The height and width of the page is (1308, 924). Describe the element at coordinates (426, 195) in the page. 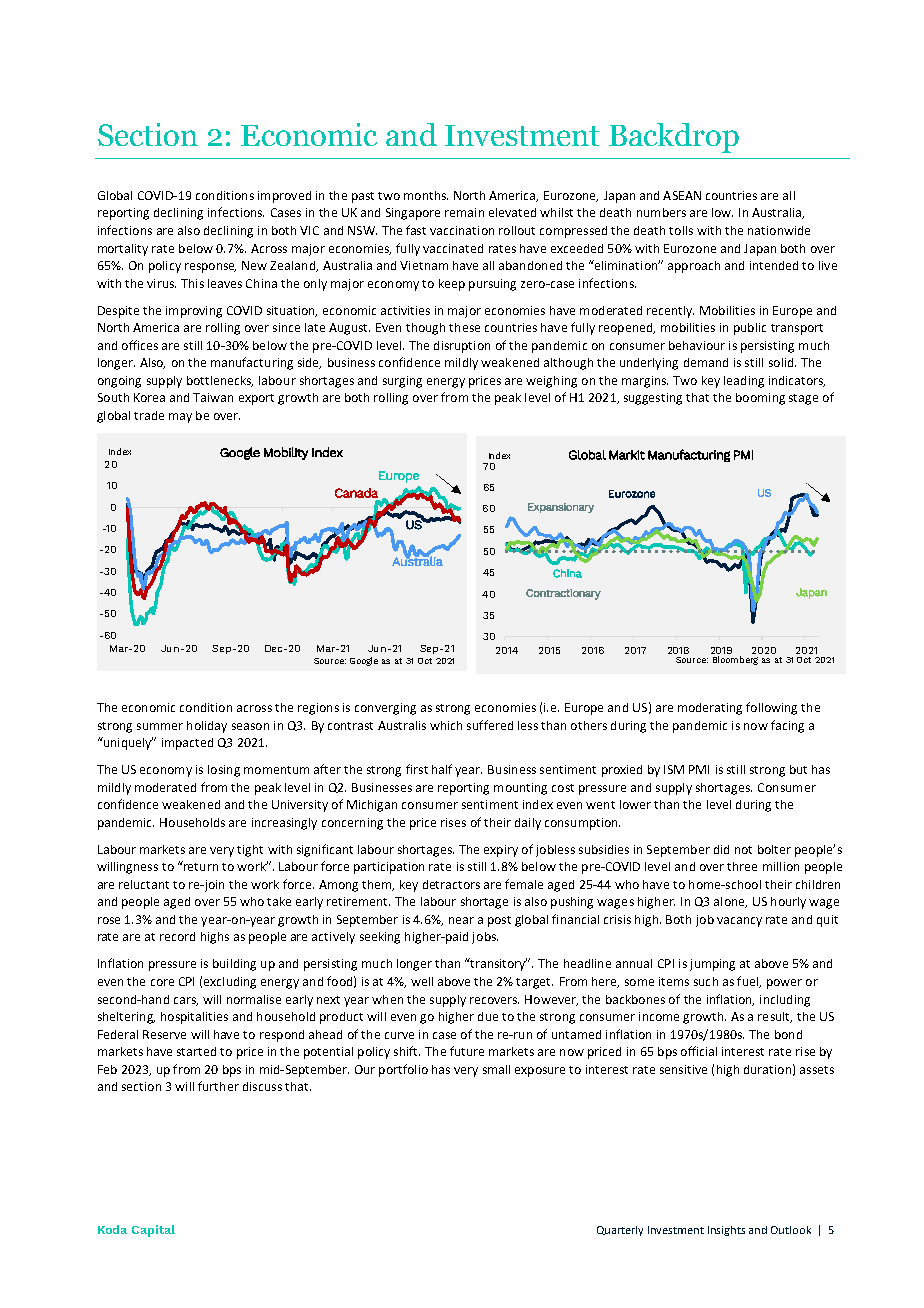

I see `months` at that location.
